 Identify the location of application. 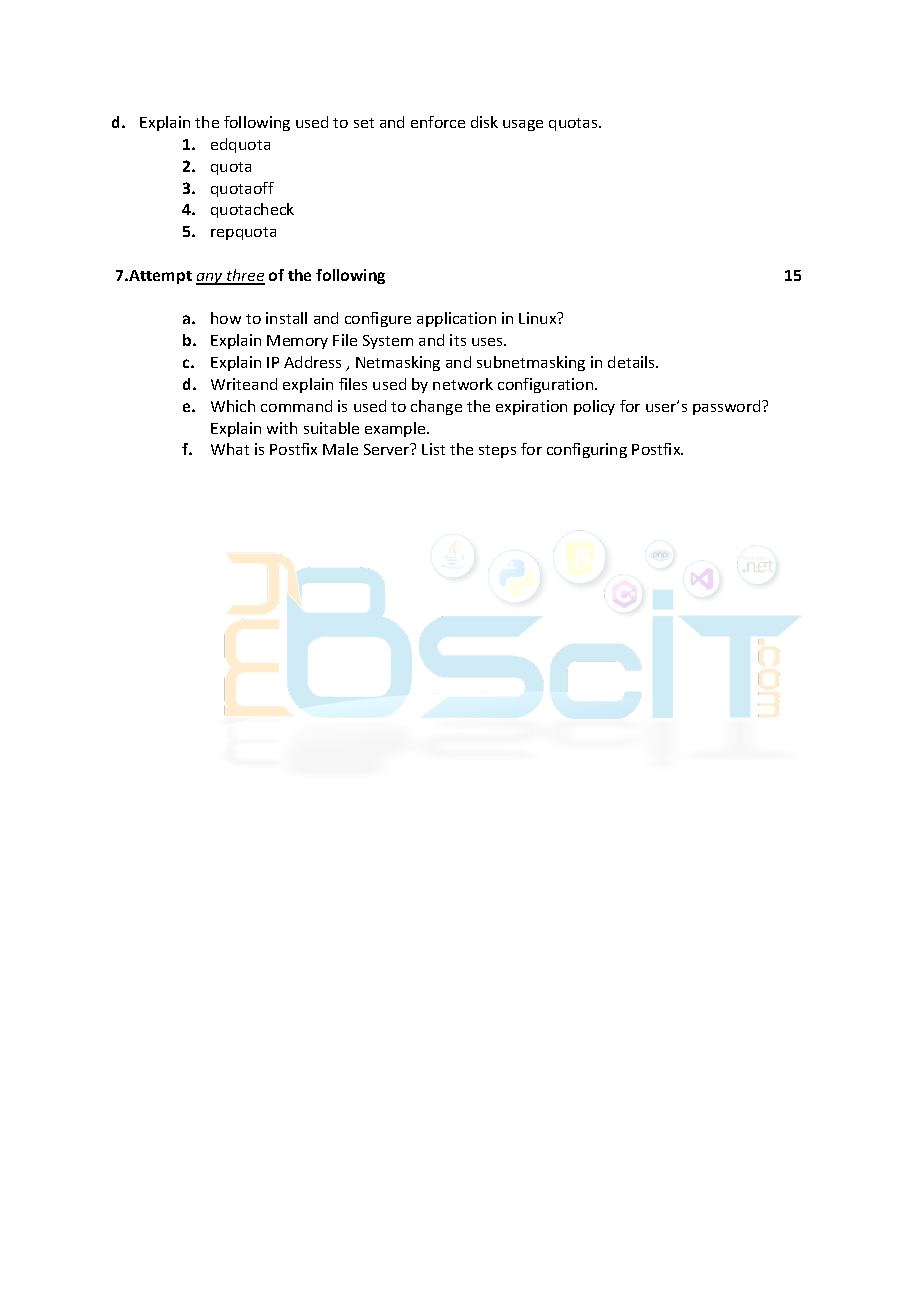
(456, 319).
